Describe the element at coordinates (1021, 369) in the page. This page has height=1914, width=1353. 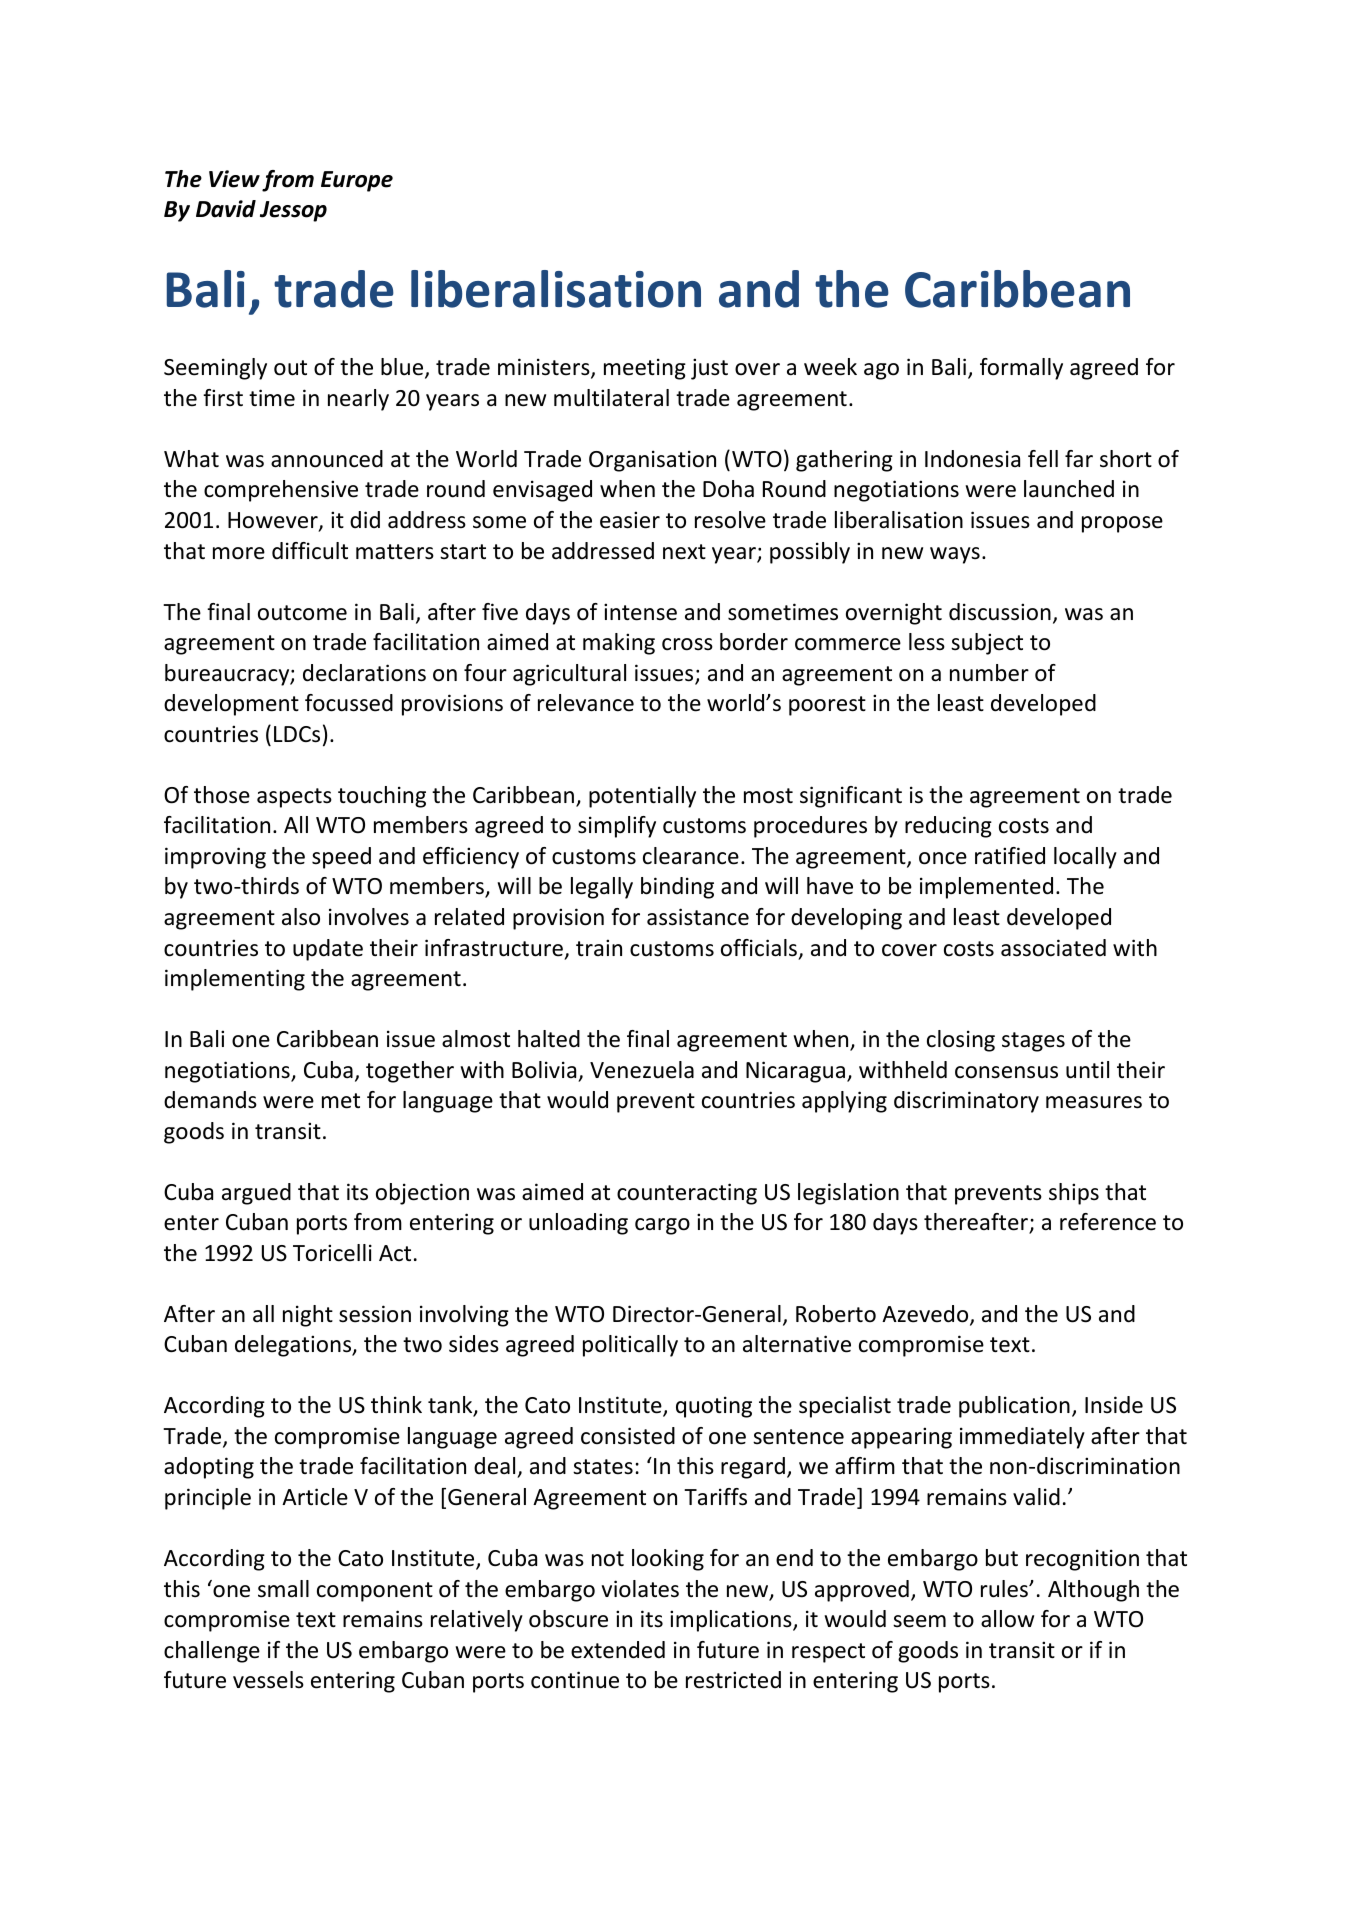
I see `formally` at that location.
